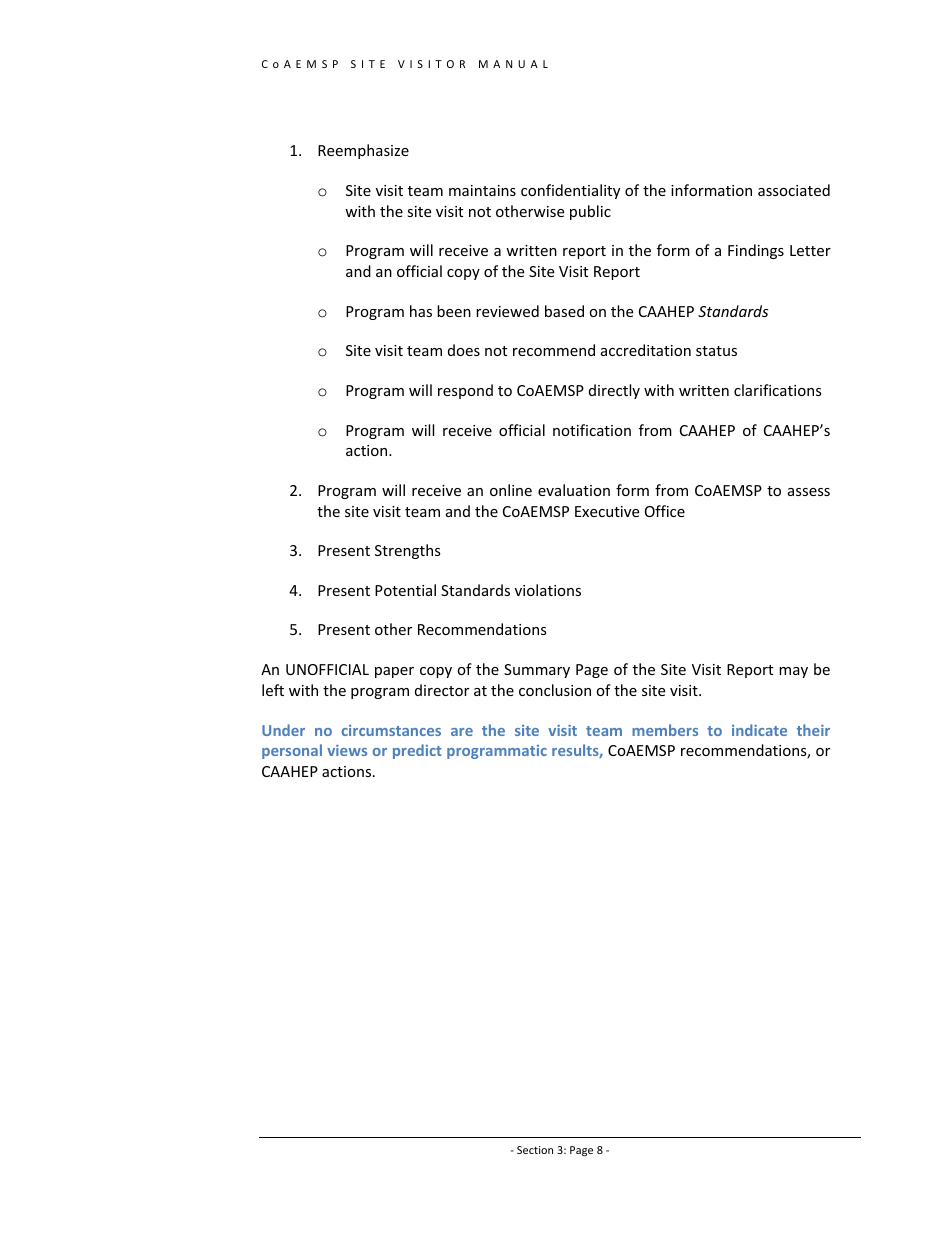 The image size is (952, 1233). What do you see at coordinates (794, 190) in the screenshot?
I see `associated` at bounding box center [794, 190].
